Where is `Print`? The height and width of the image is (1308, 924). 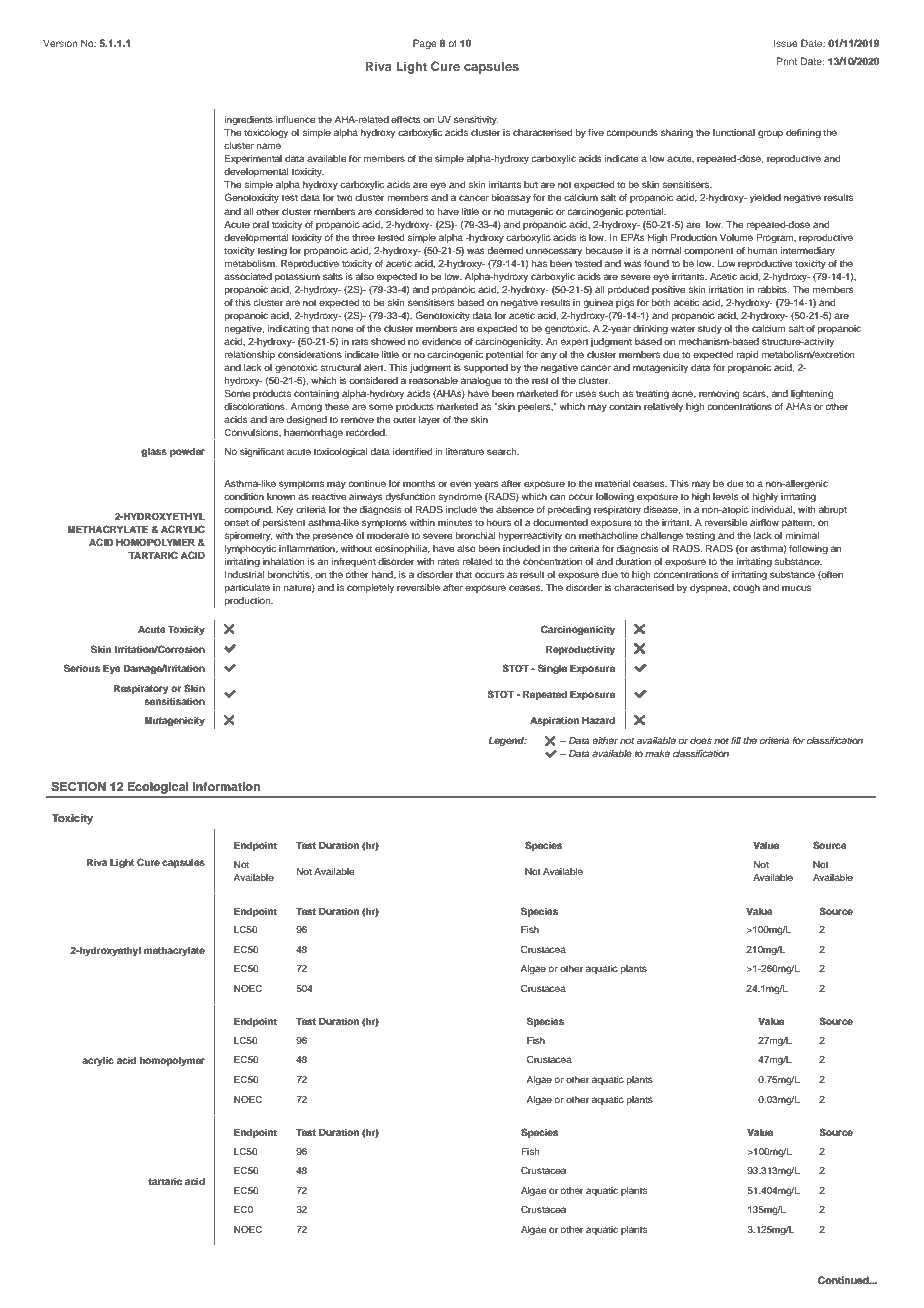 Print is located at coordinates (787, 61).
